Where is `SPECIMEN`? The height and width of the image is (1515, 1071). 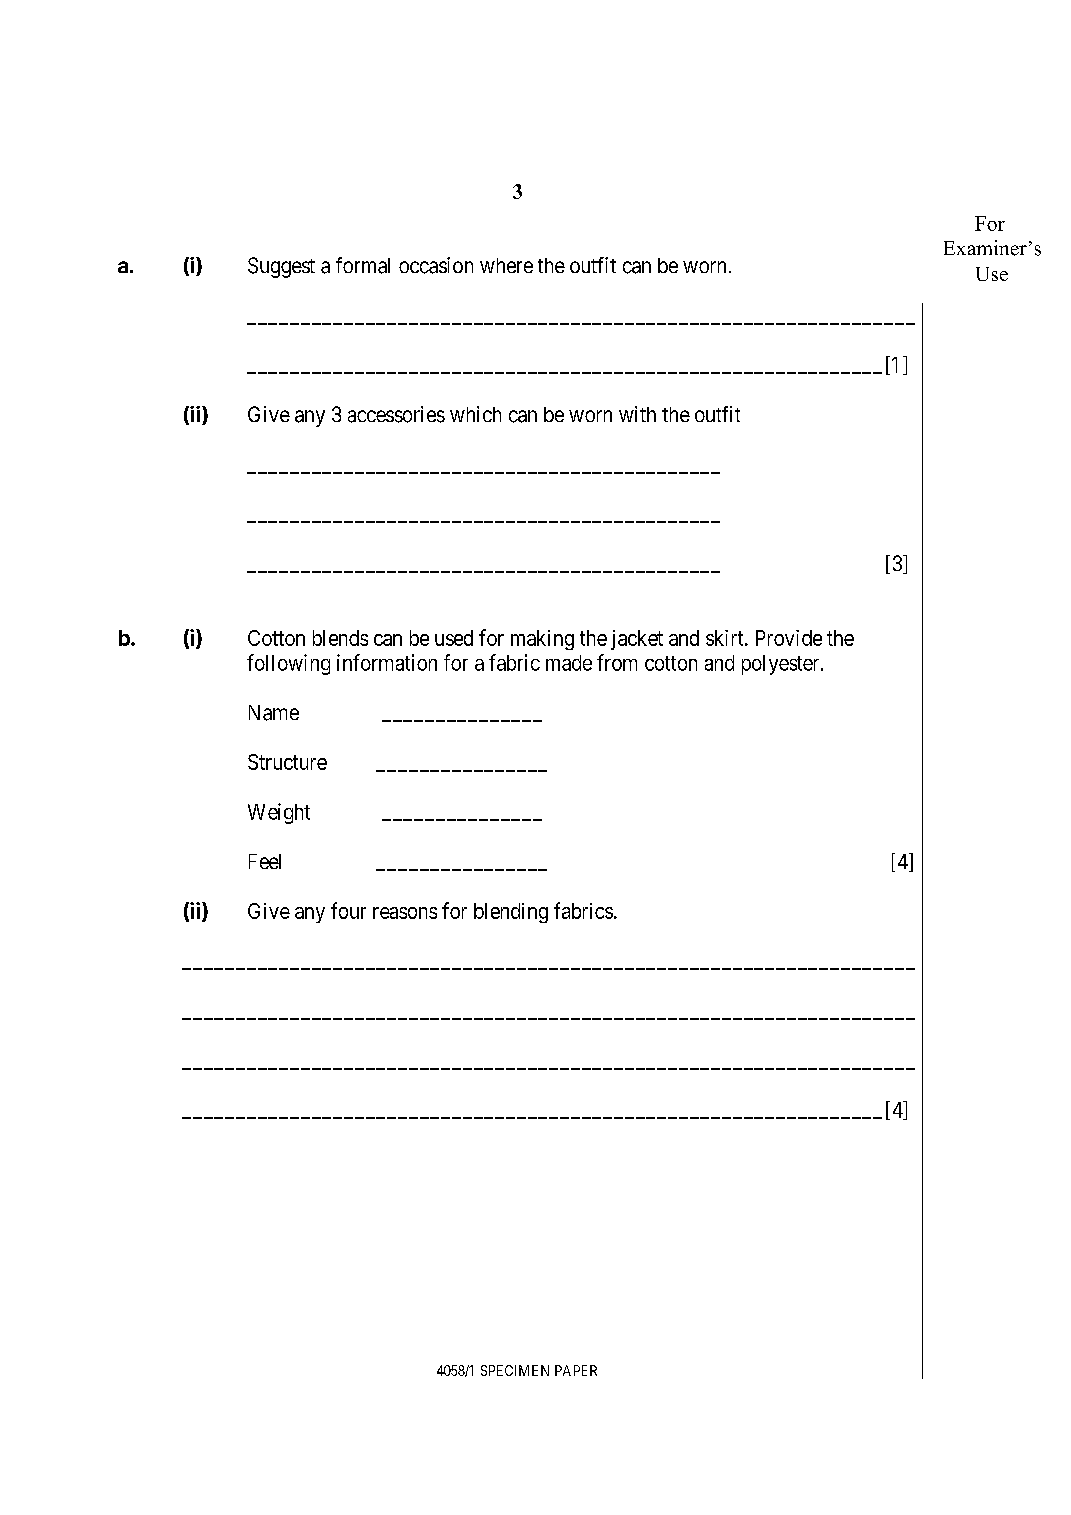
SPECIMEN is located at coordinates (515, 1370).
